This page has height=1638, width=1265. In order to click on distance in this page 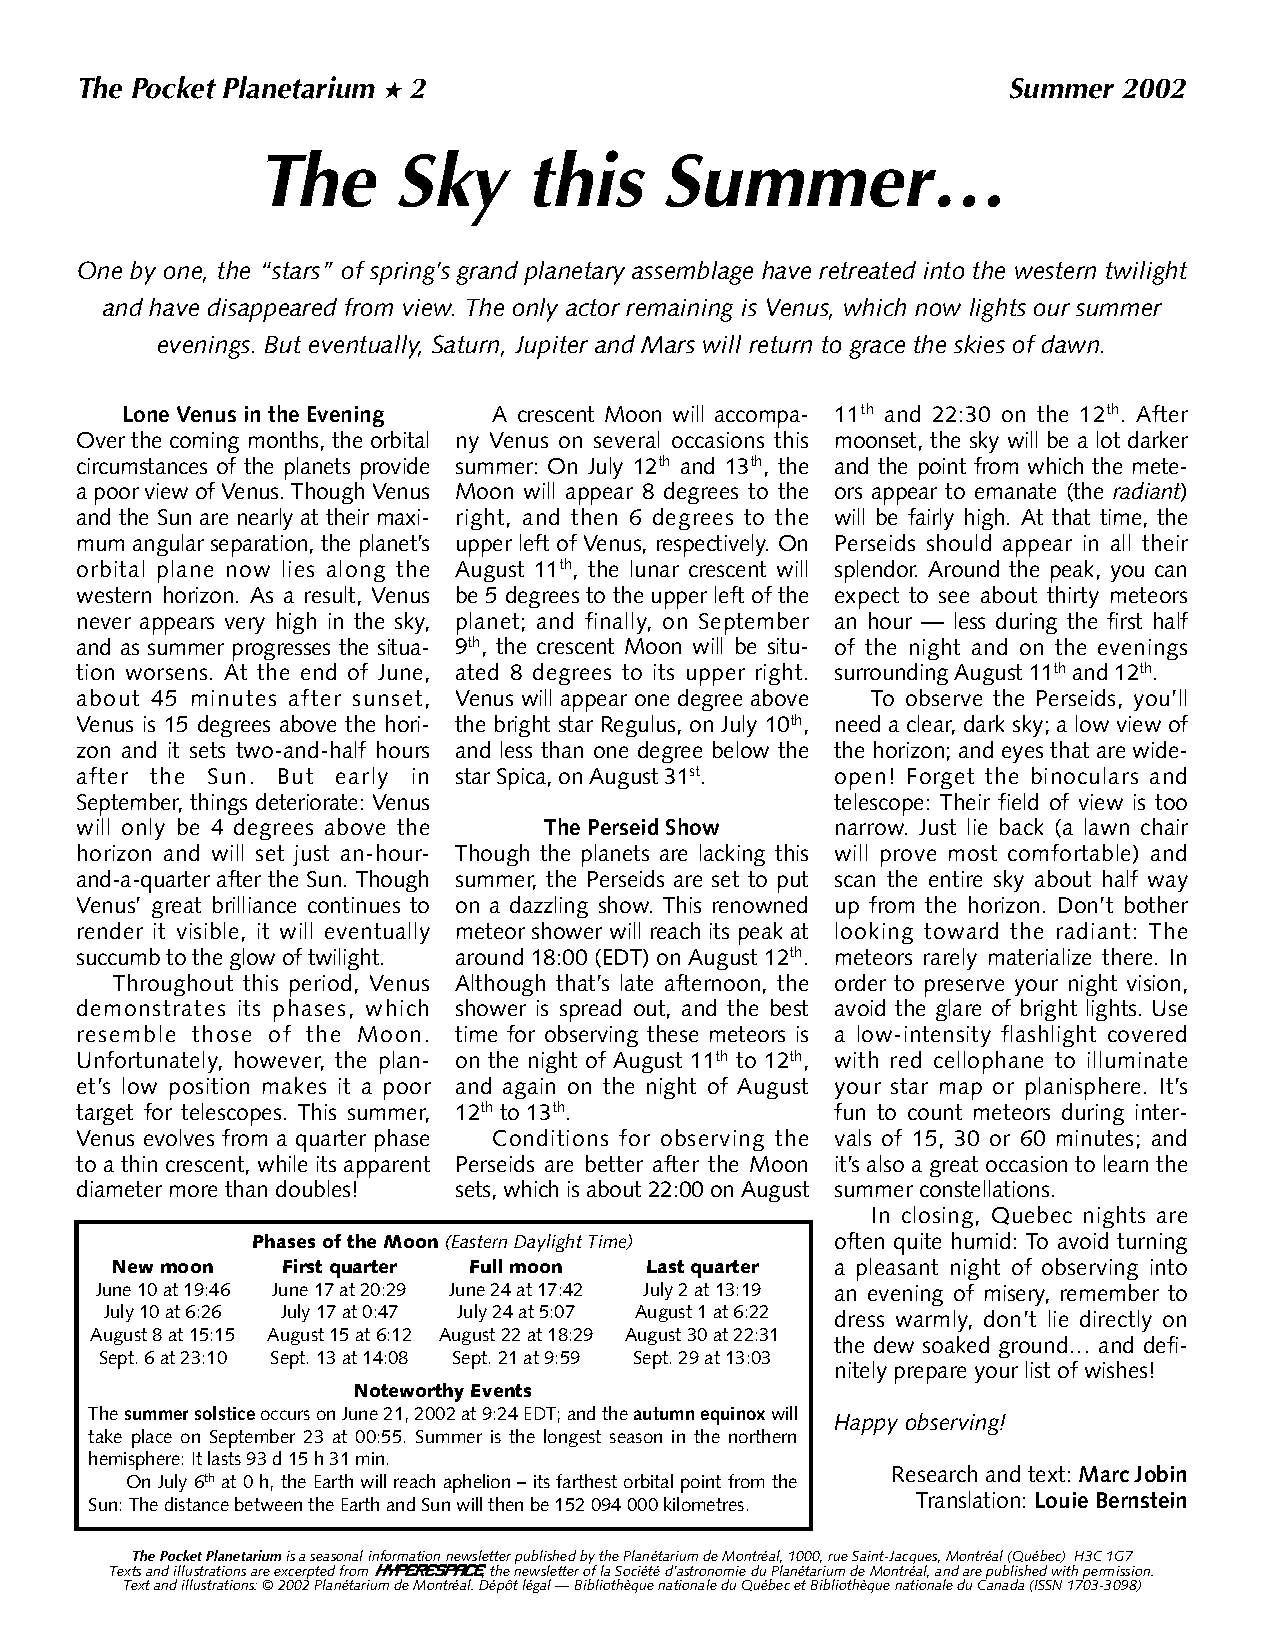, I will do `click(197, 1504)`.
